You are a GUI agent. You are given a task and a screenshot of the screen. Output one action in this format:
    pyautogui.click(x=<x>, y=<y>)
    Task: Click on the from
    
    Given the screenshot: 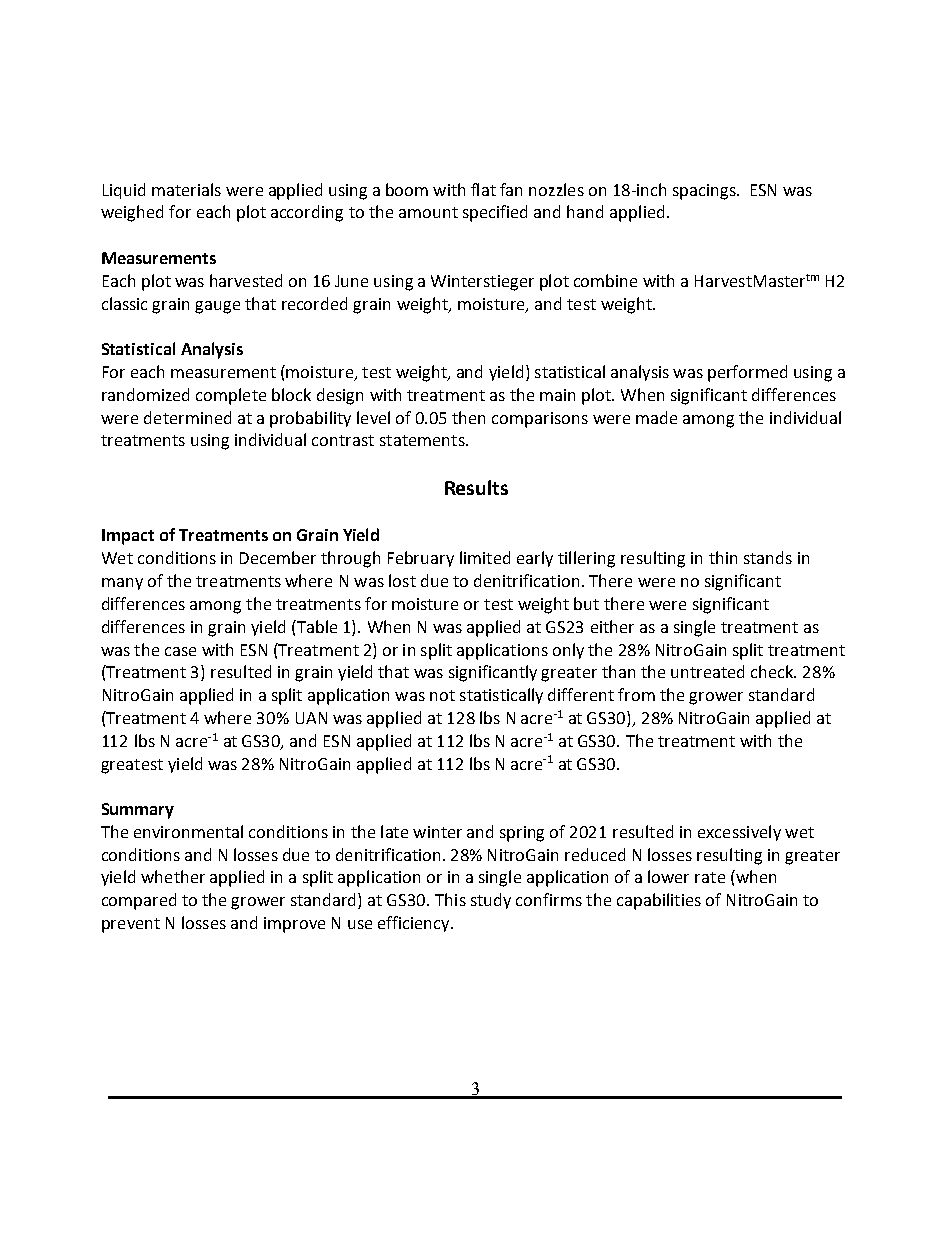 What is the action you would take?
    pyautogui.click(x=636, y=694)
